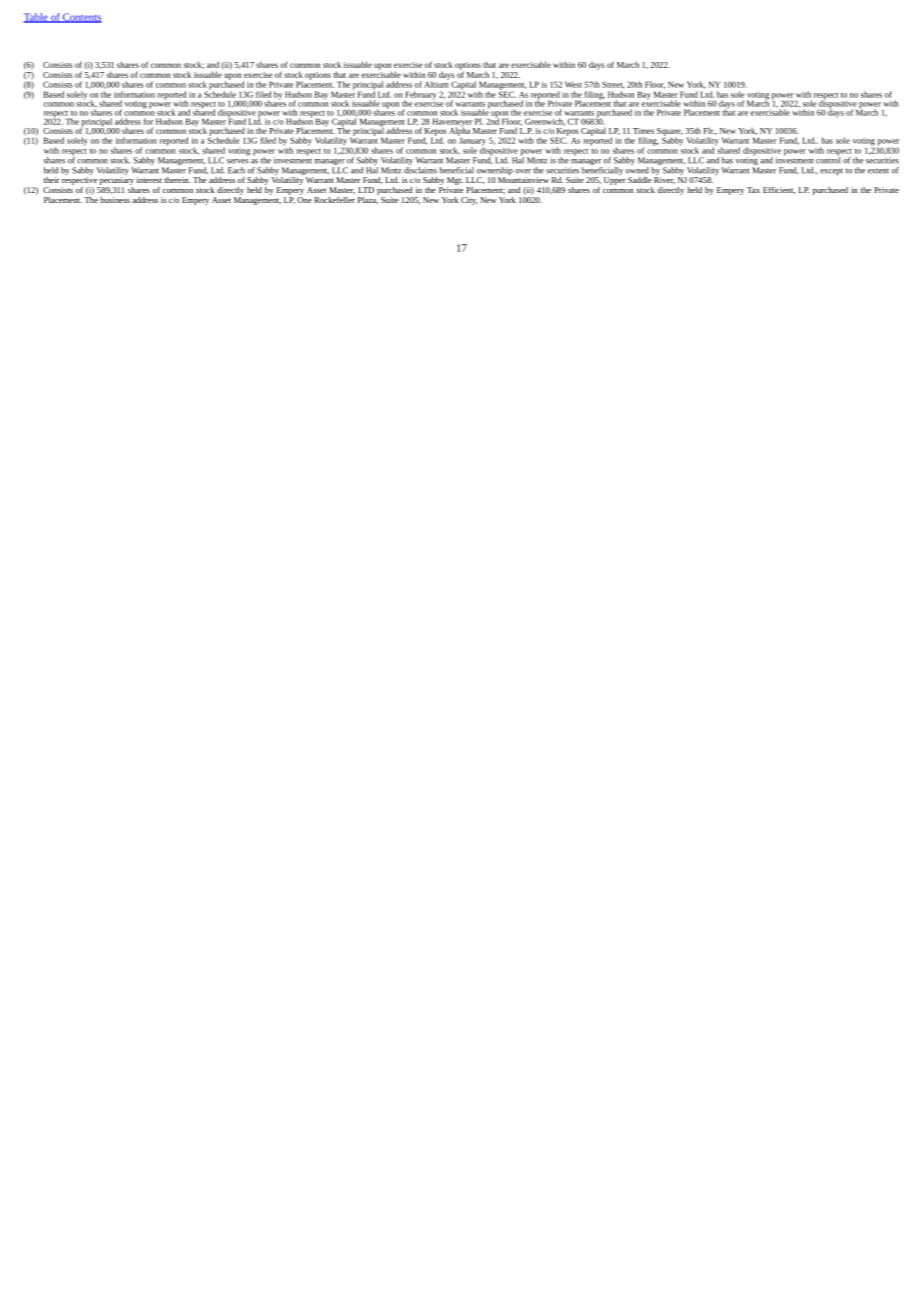 The image size is (924, 1308). Describe the element at coordinates (643, 131) in the document. I see `Times` at that location.
